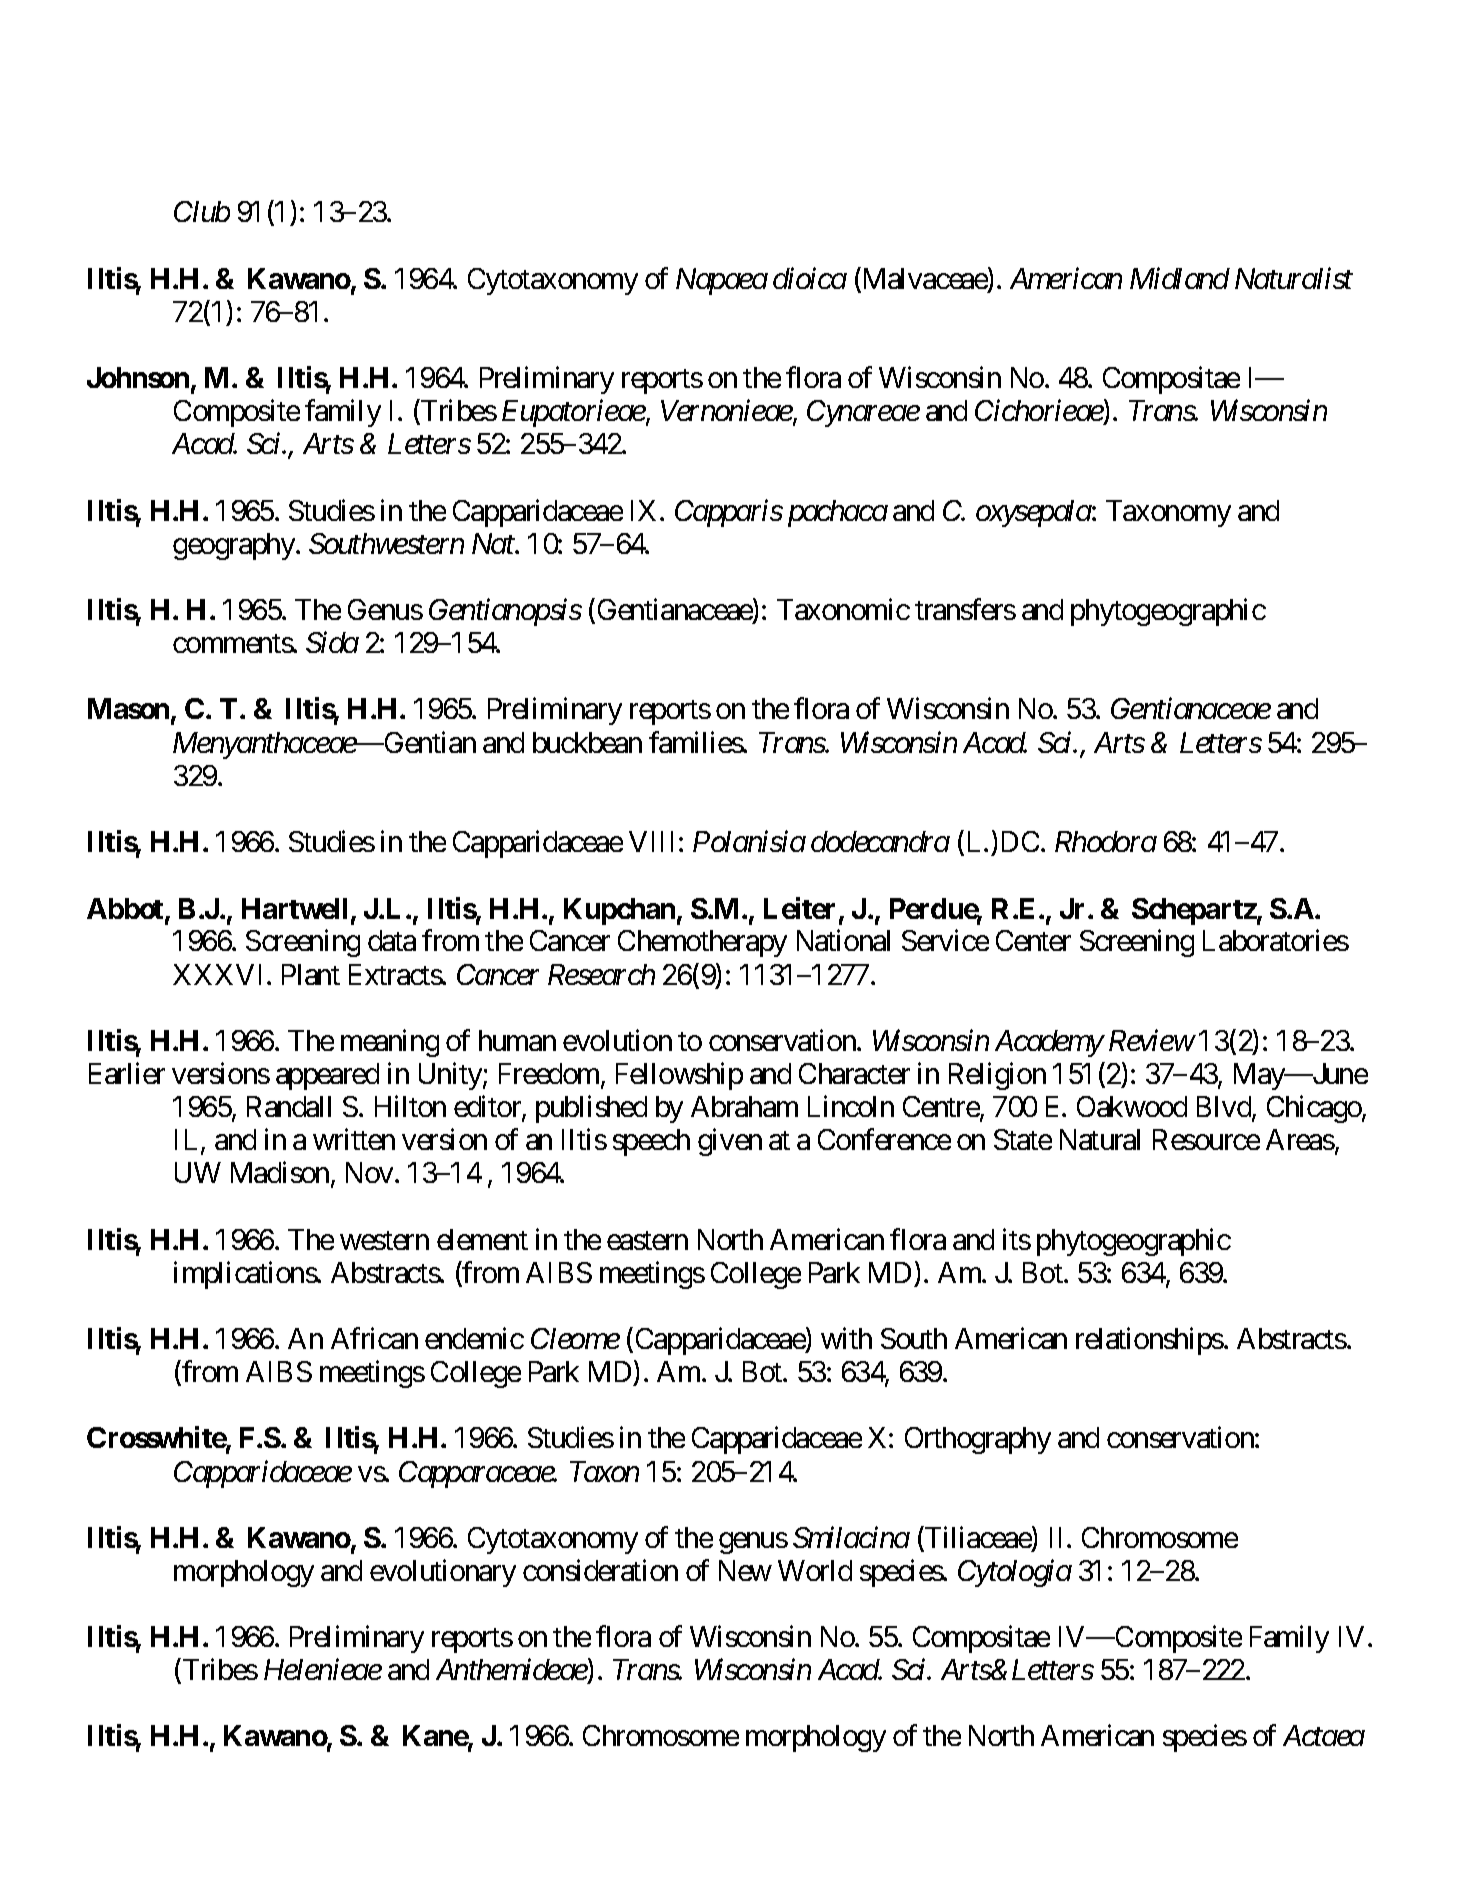 This screenshot has height=1902, width=1470. What do you see at coordinates (978, 1440) in the screenshot?
I see `Orthography` at bounding box center [978, 1440].
